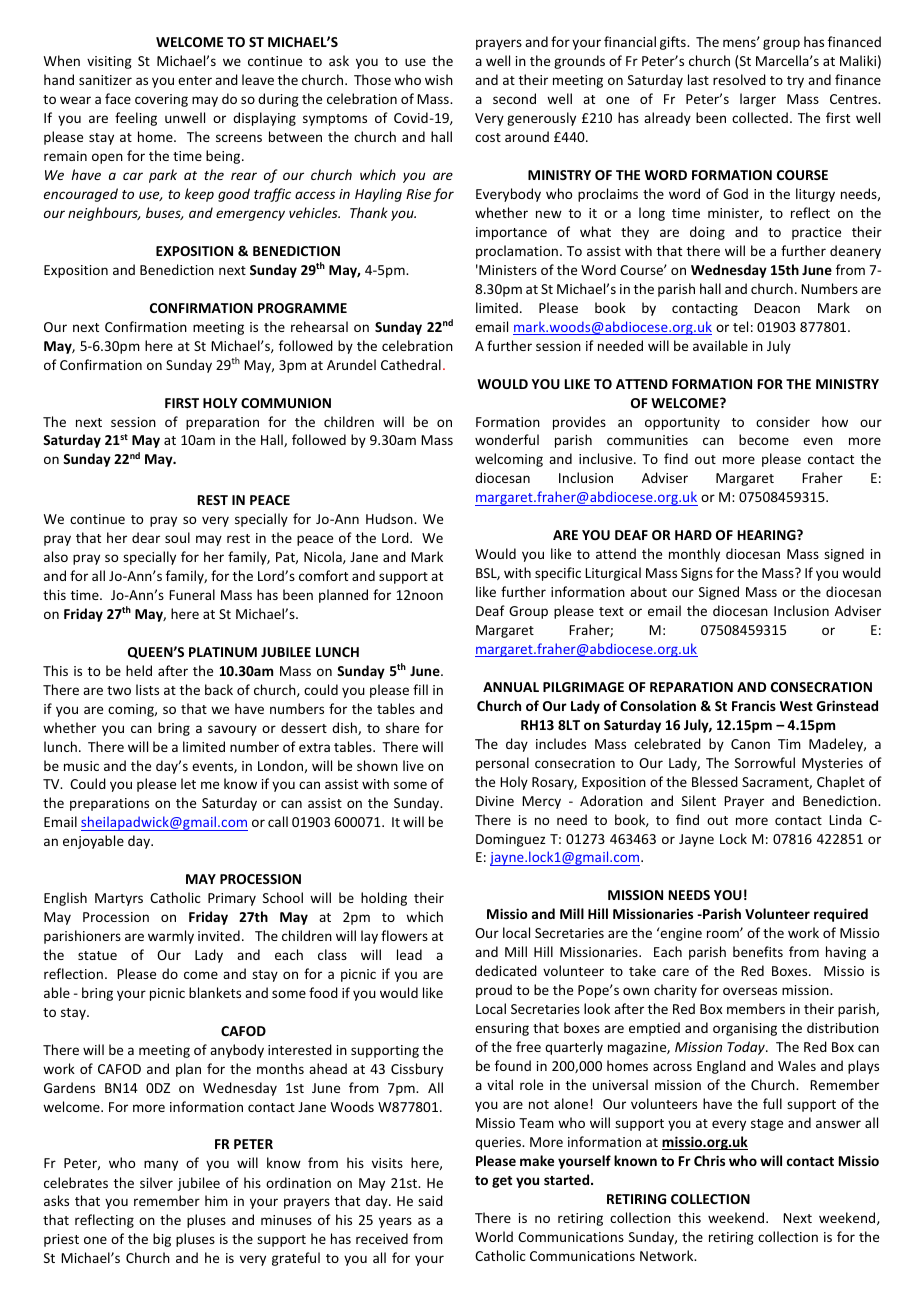  Describe the element at coordinates (420, 689) in the image. I see `fill` at that location.
